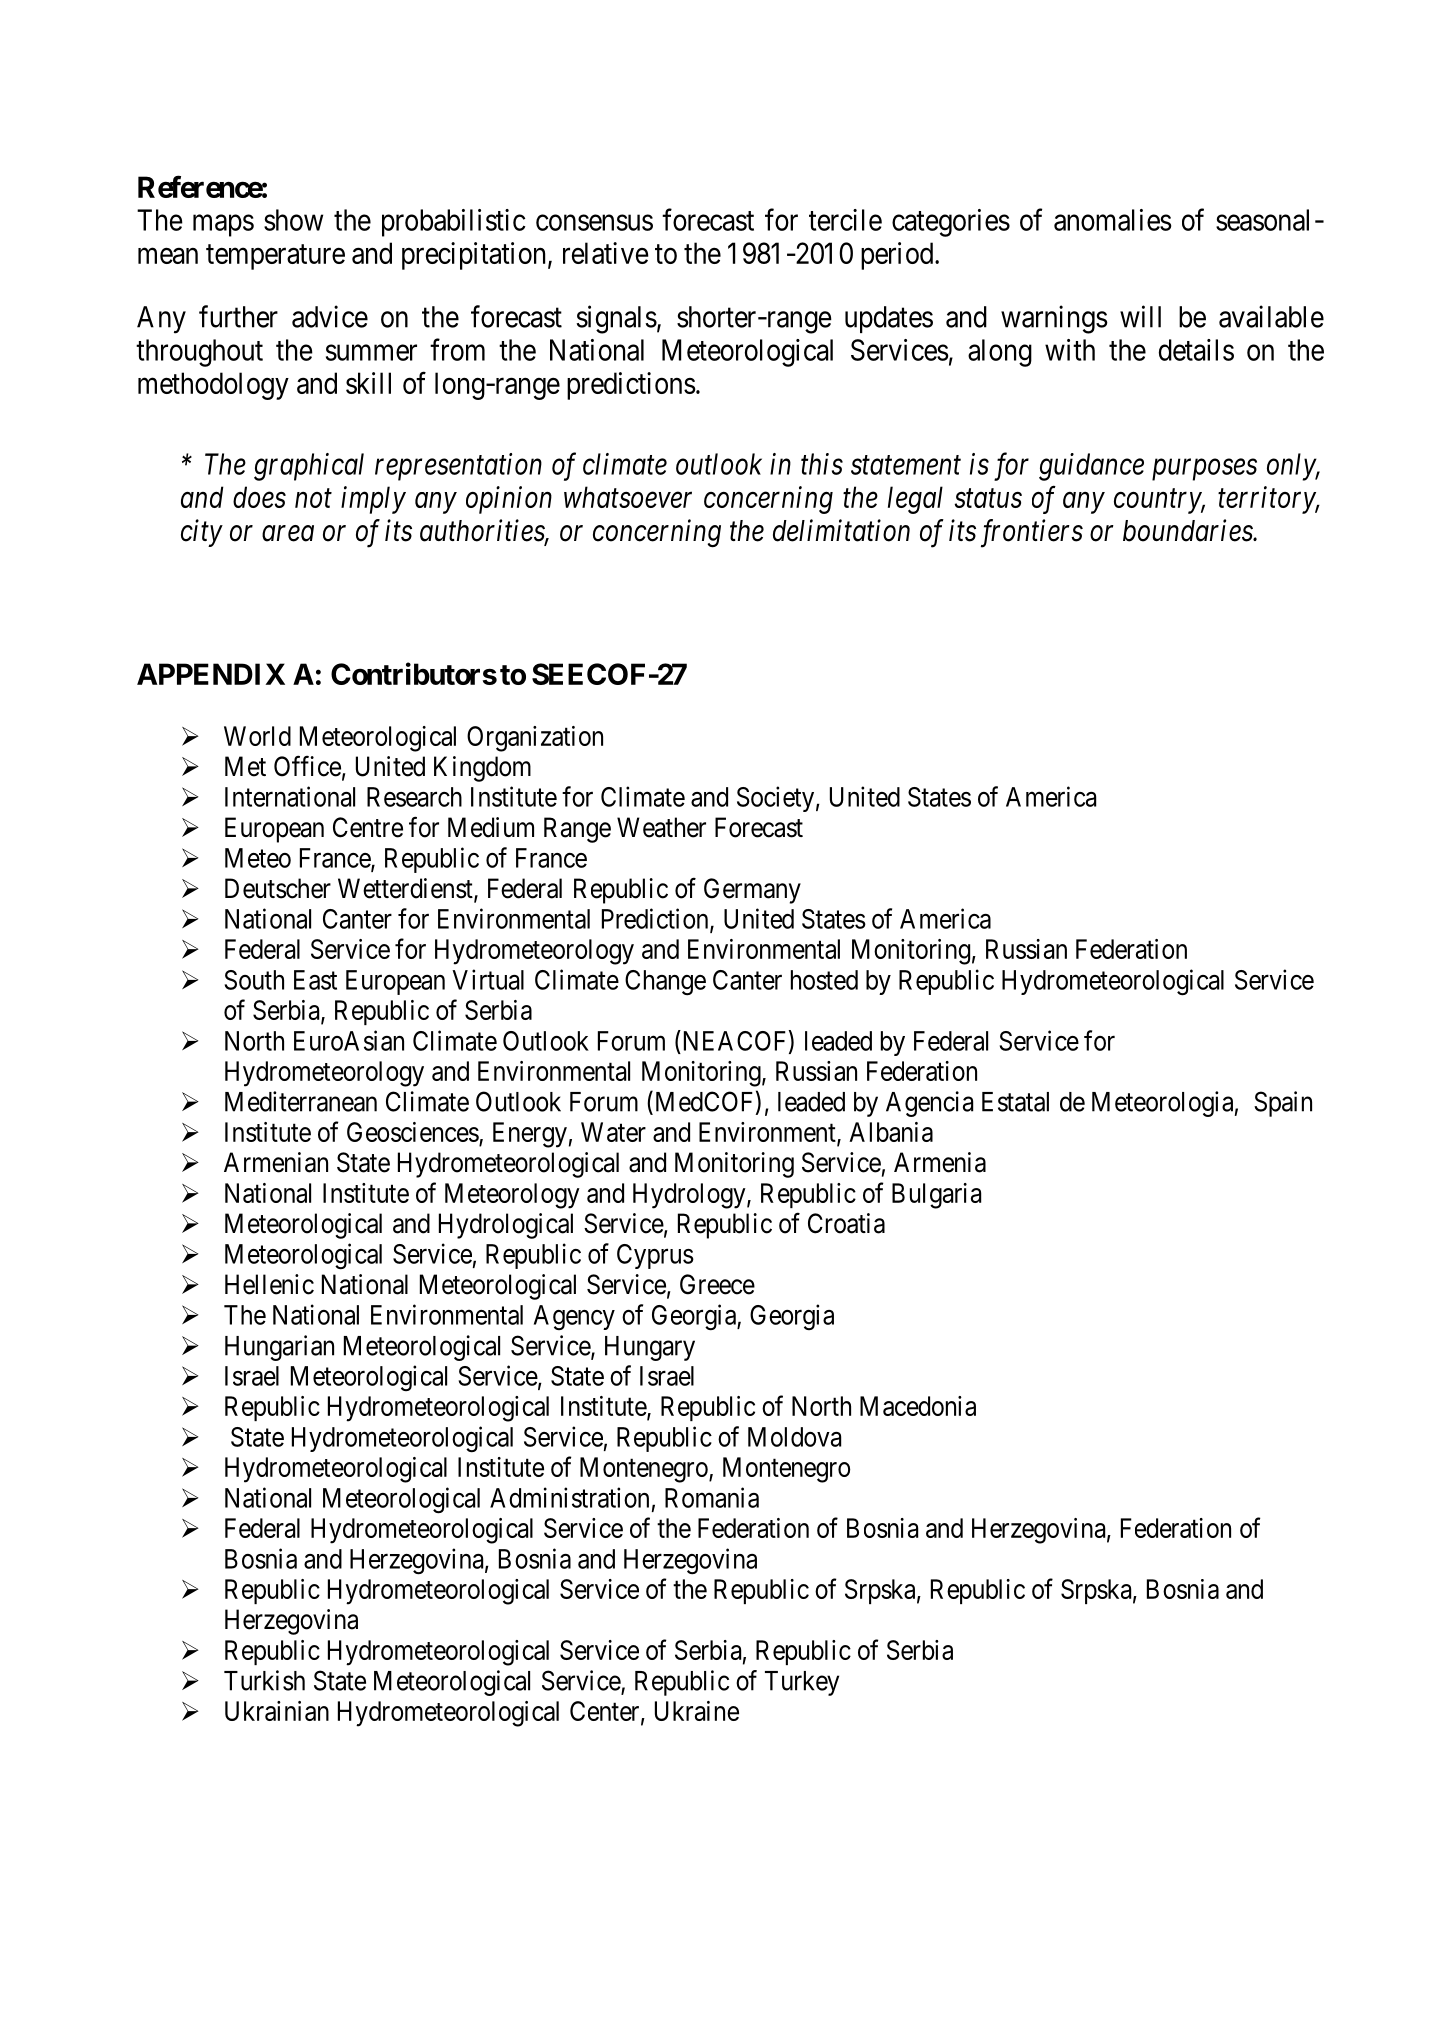 The image size is (1434, 2028). I want to click on boundaries, so click(1188, 530).
